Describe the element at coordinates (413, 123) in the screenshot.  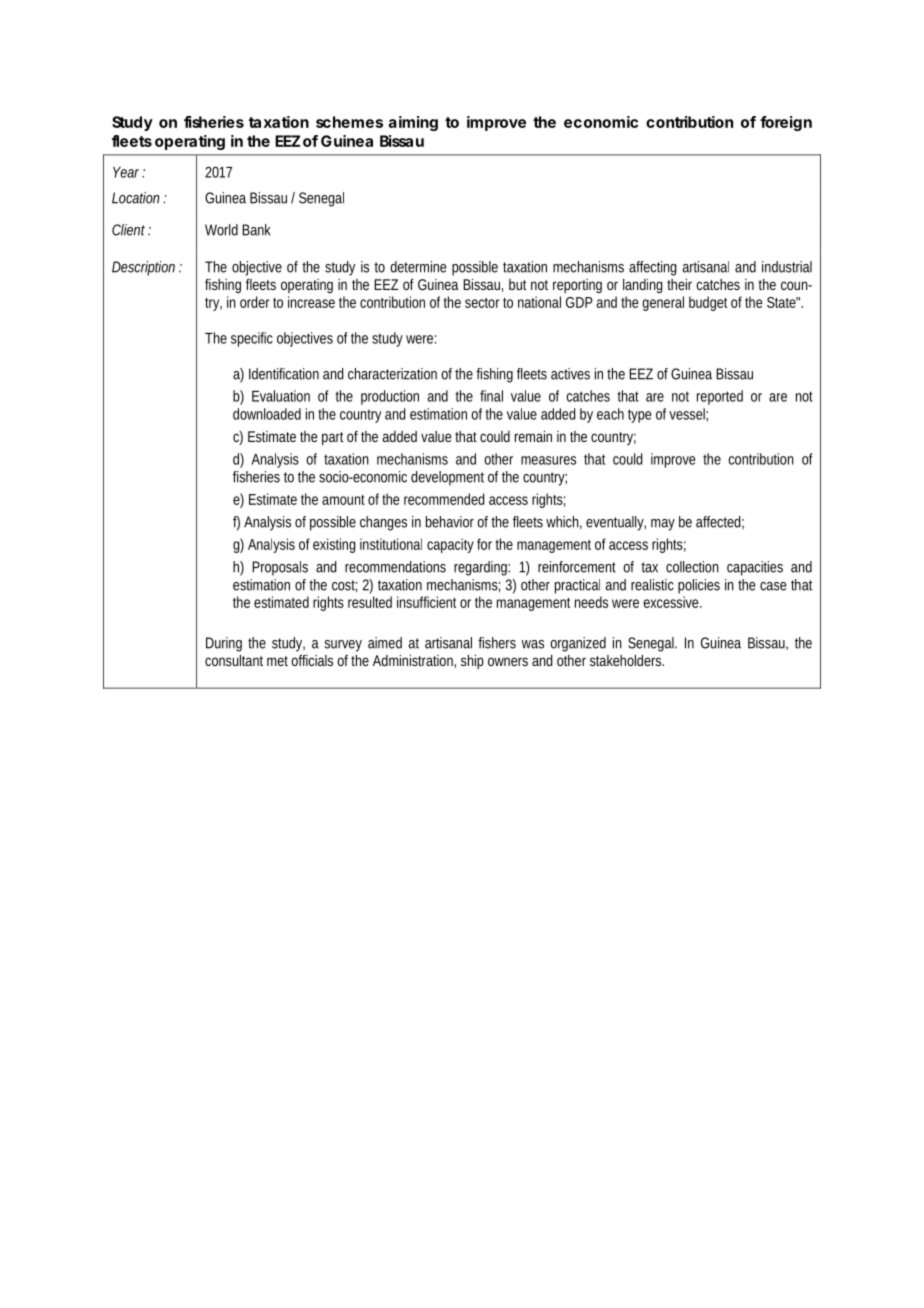
I see `aiming` at that location.
